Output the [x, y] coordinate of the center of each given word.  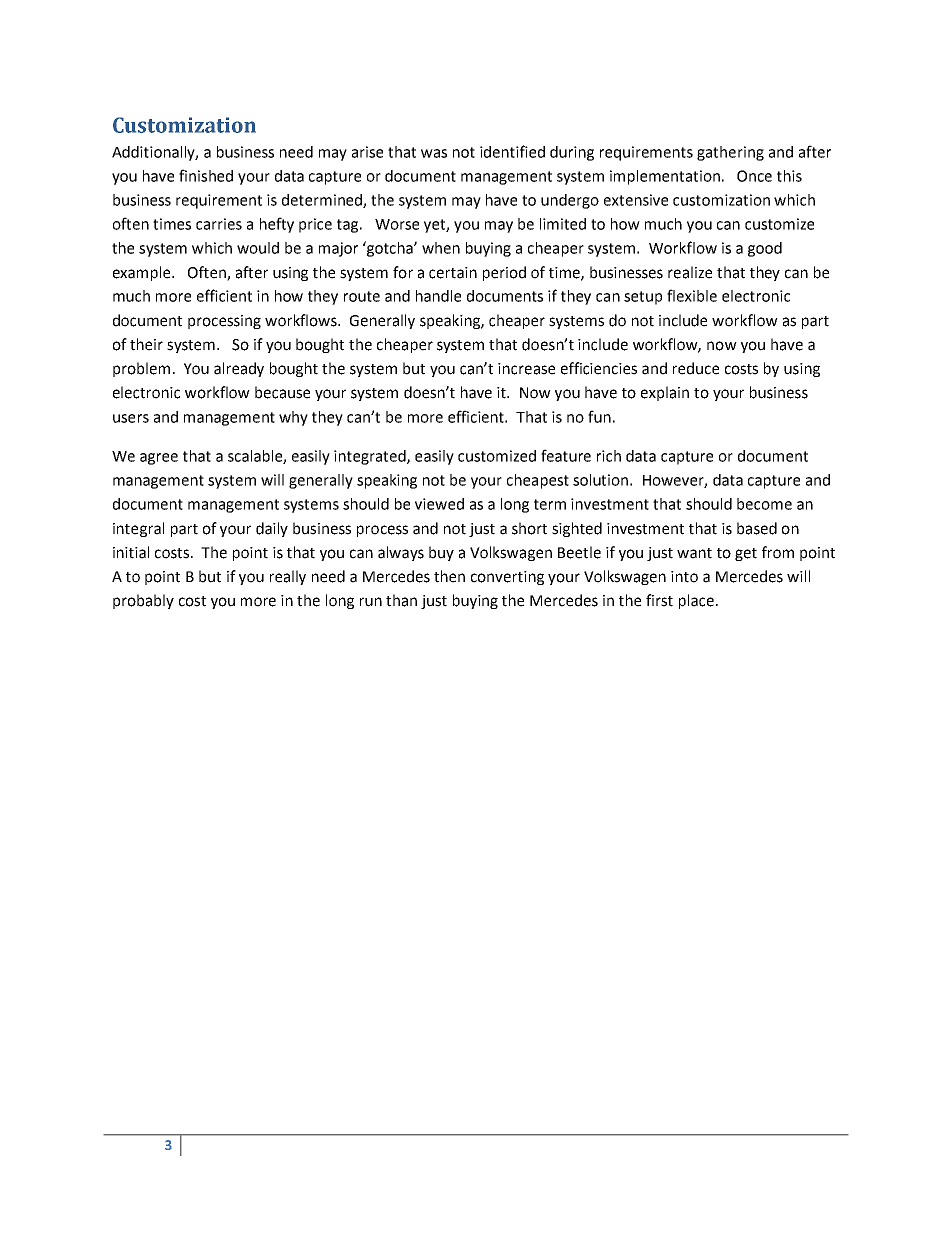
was [434, 153]
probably [143, 601]
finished [206, 175]
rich [609, 456]
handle [438, 296]
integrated [371, 457]
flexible [692, 295]
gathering [730, 153]
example [143, 273]
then [449, 576]
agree [159, 459]
